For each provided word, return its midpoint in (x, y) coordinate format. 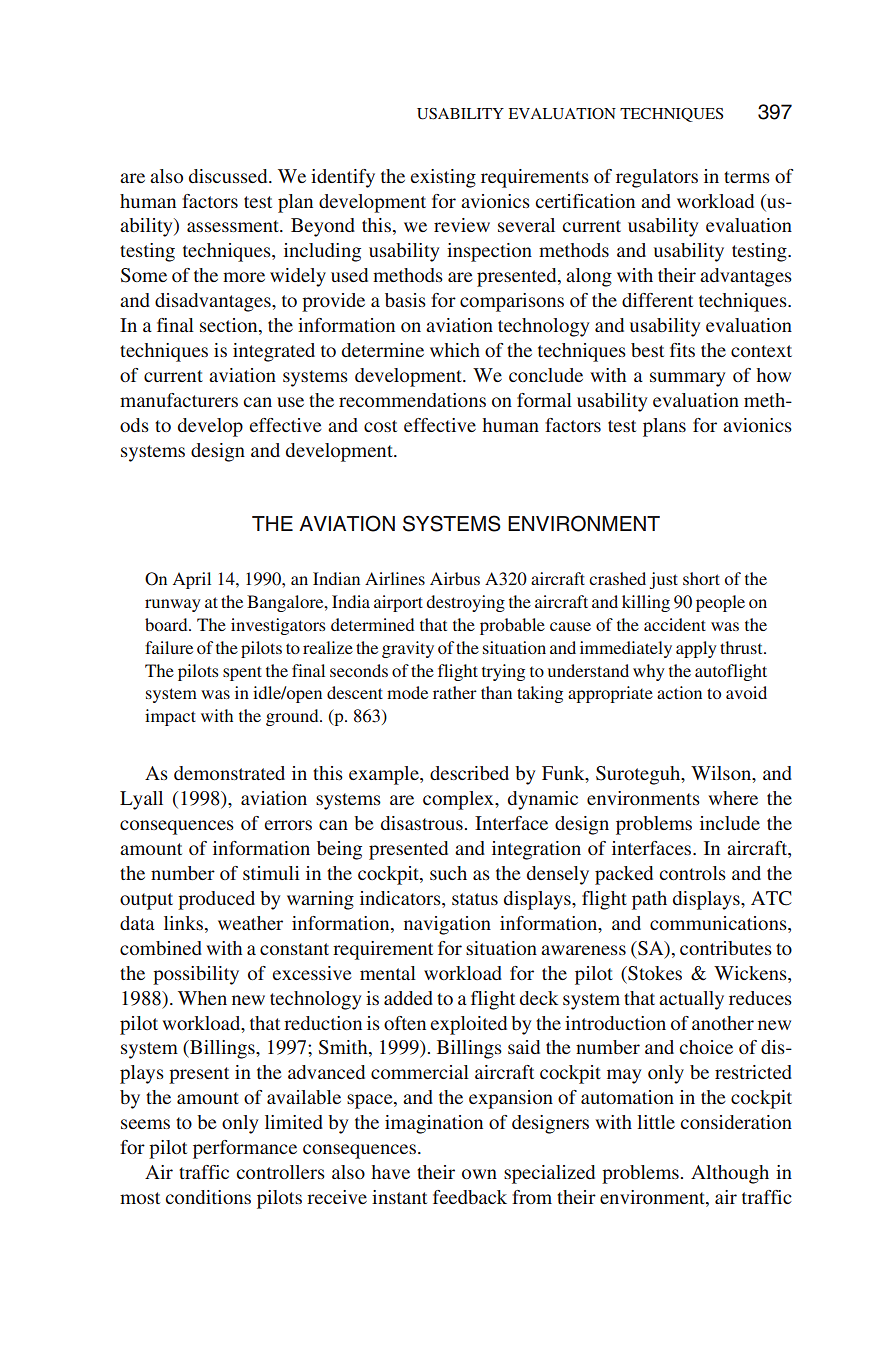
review (462, 225)
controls (692, 873)
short (701, 578)
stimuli (271, 873)
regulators (657, 178)
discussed (229, 176)
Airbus (455, 578)
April (192, 580)
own (479, 1174)
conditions (208, 1197)
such (448, 873)
